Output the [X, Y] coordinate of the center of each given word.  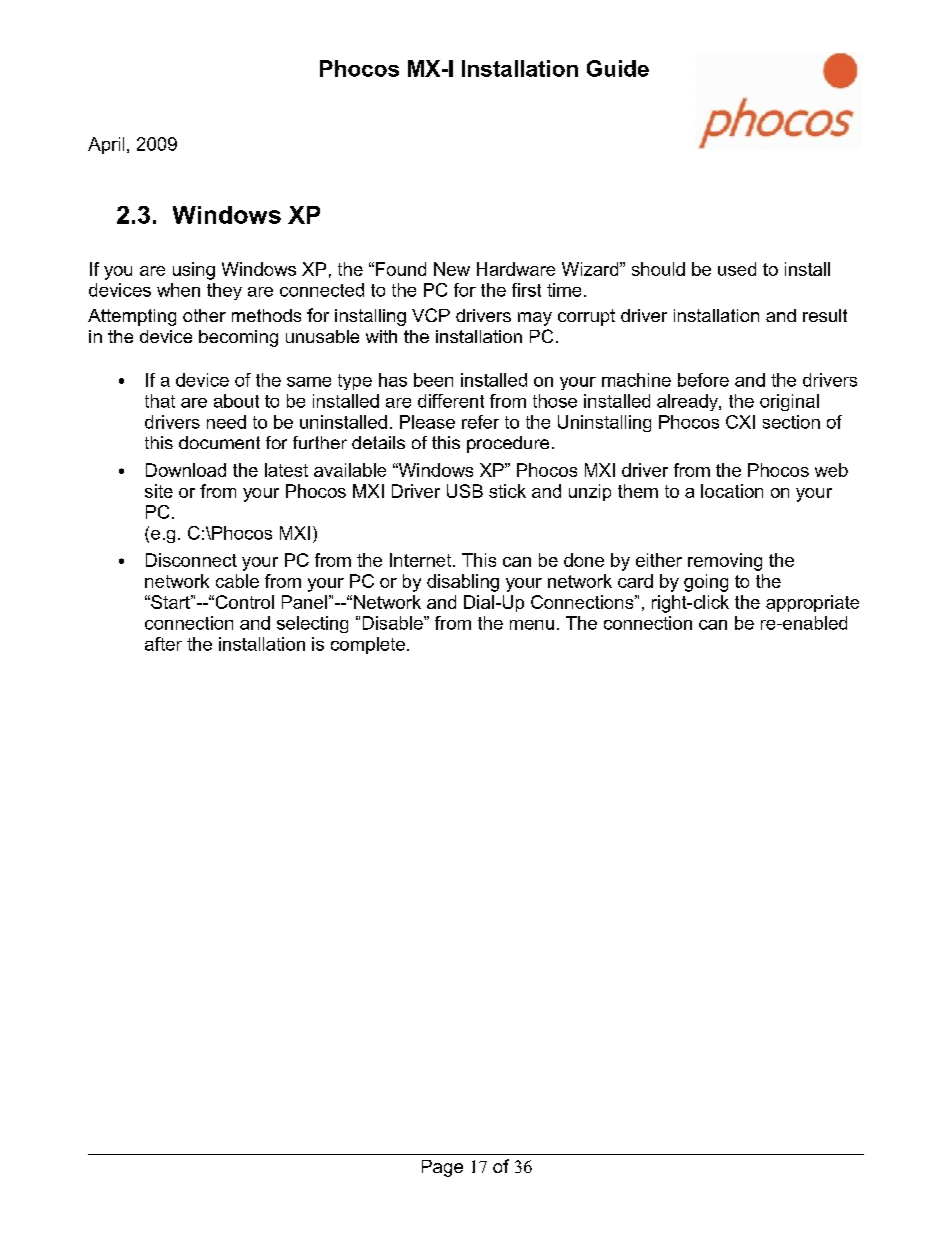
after [163, 644]
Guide [618, 68]
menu [532, 625]
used [737, 269]
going [706, 583]
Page [442, 1168]
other [204, 315]
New [452, 269]
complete [368, 645]
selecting [312, 624]
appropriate [812, 603]
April [106, 145]
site [159, 491]
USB [465, 491]
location [732, 491]
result [825, 315]
